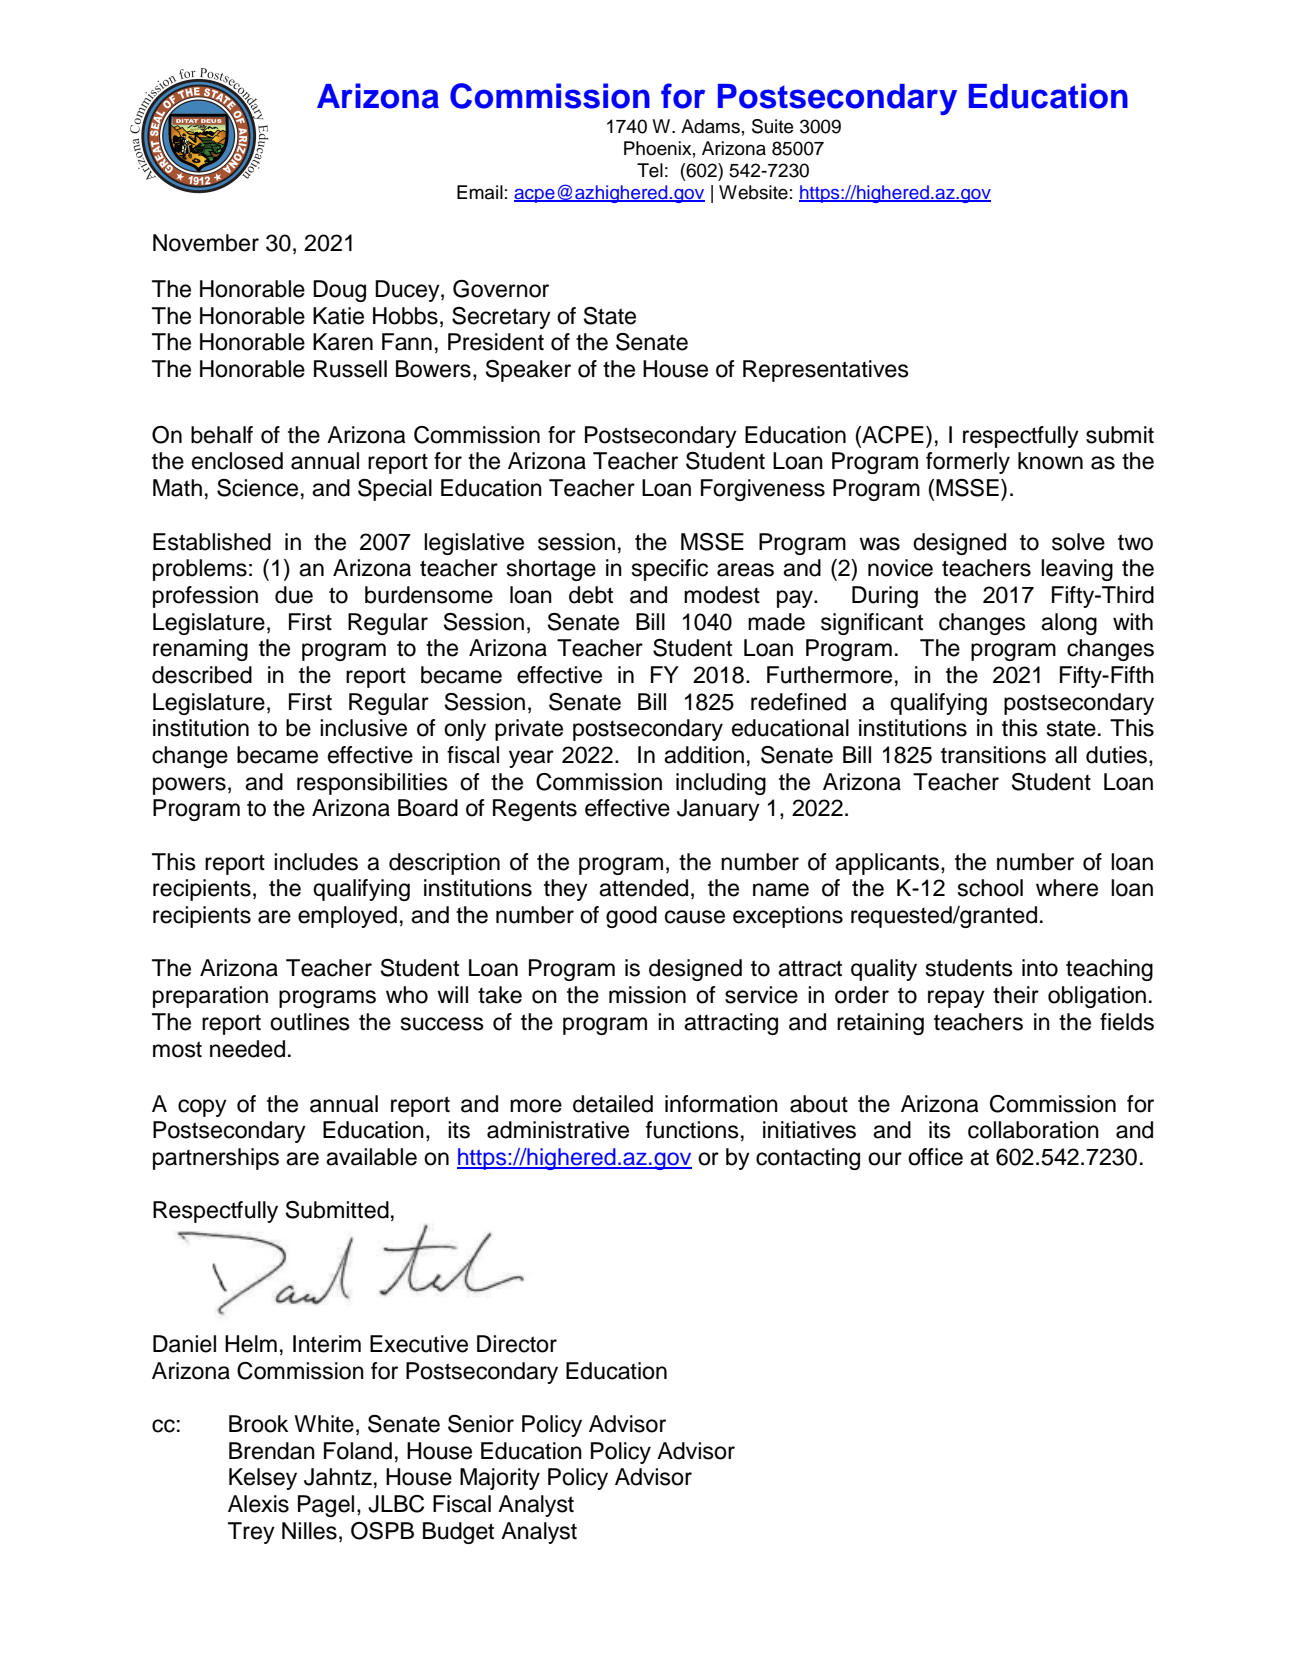  Describe the element at coordinates (294, 595) in the screenshot. I see `due` at that location.
